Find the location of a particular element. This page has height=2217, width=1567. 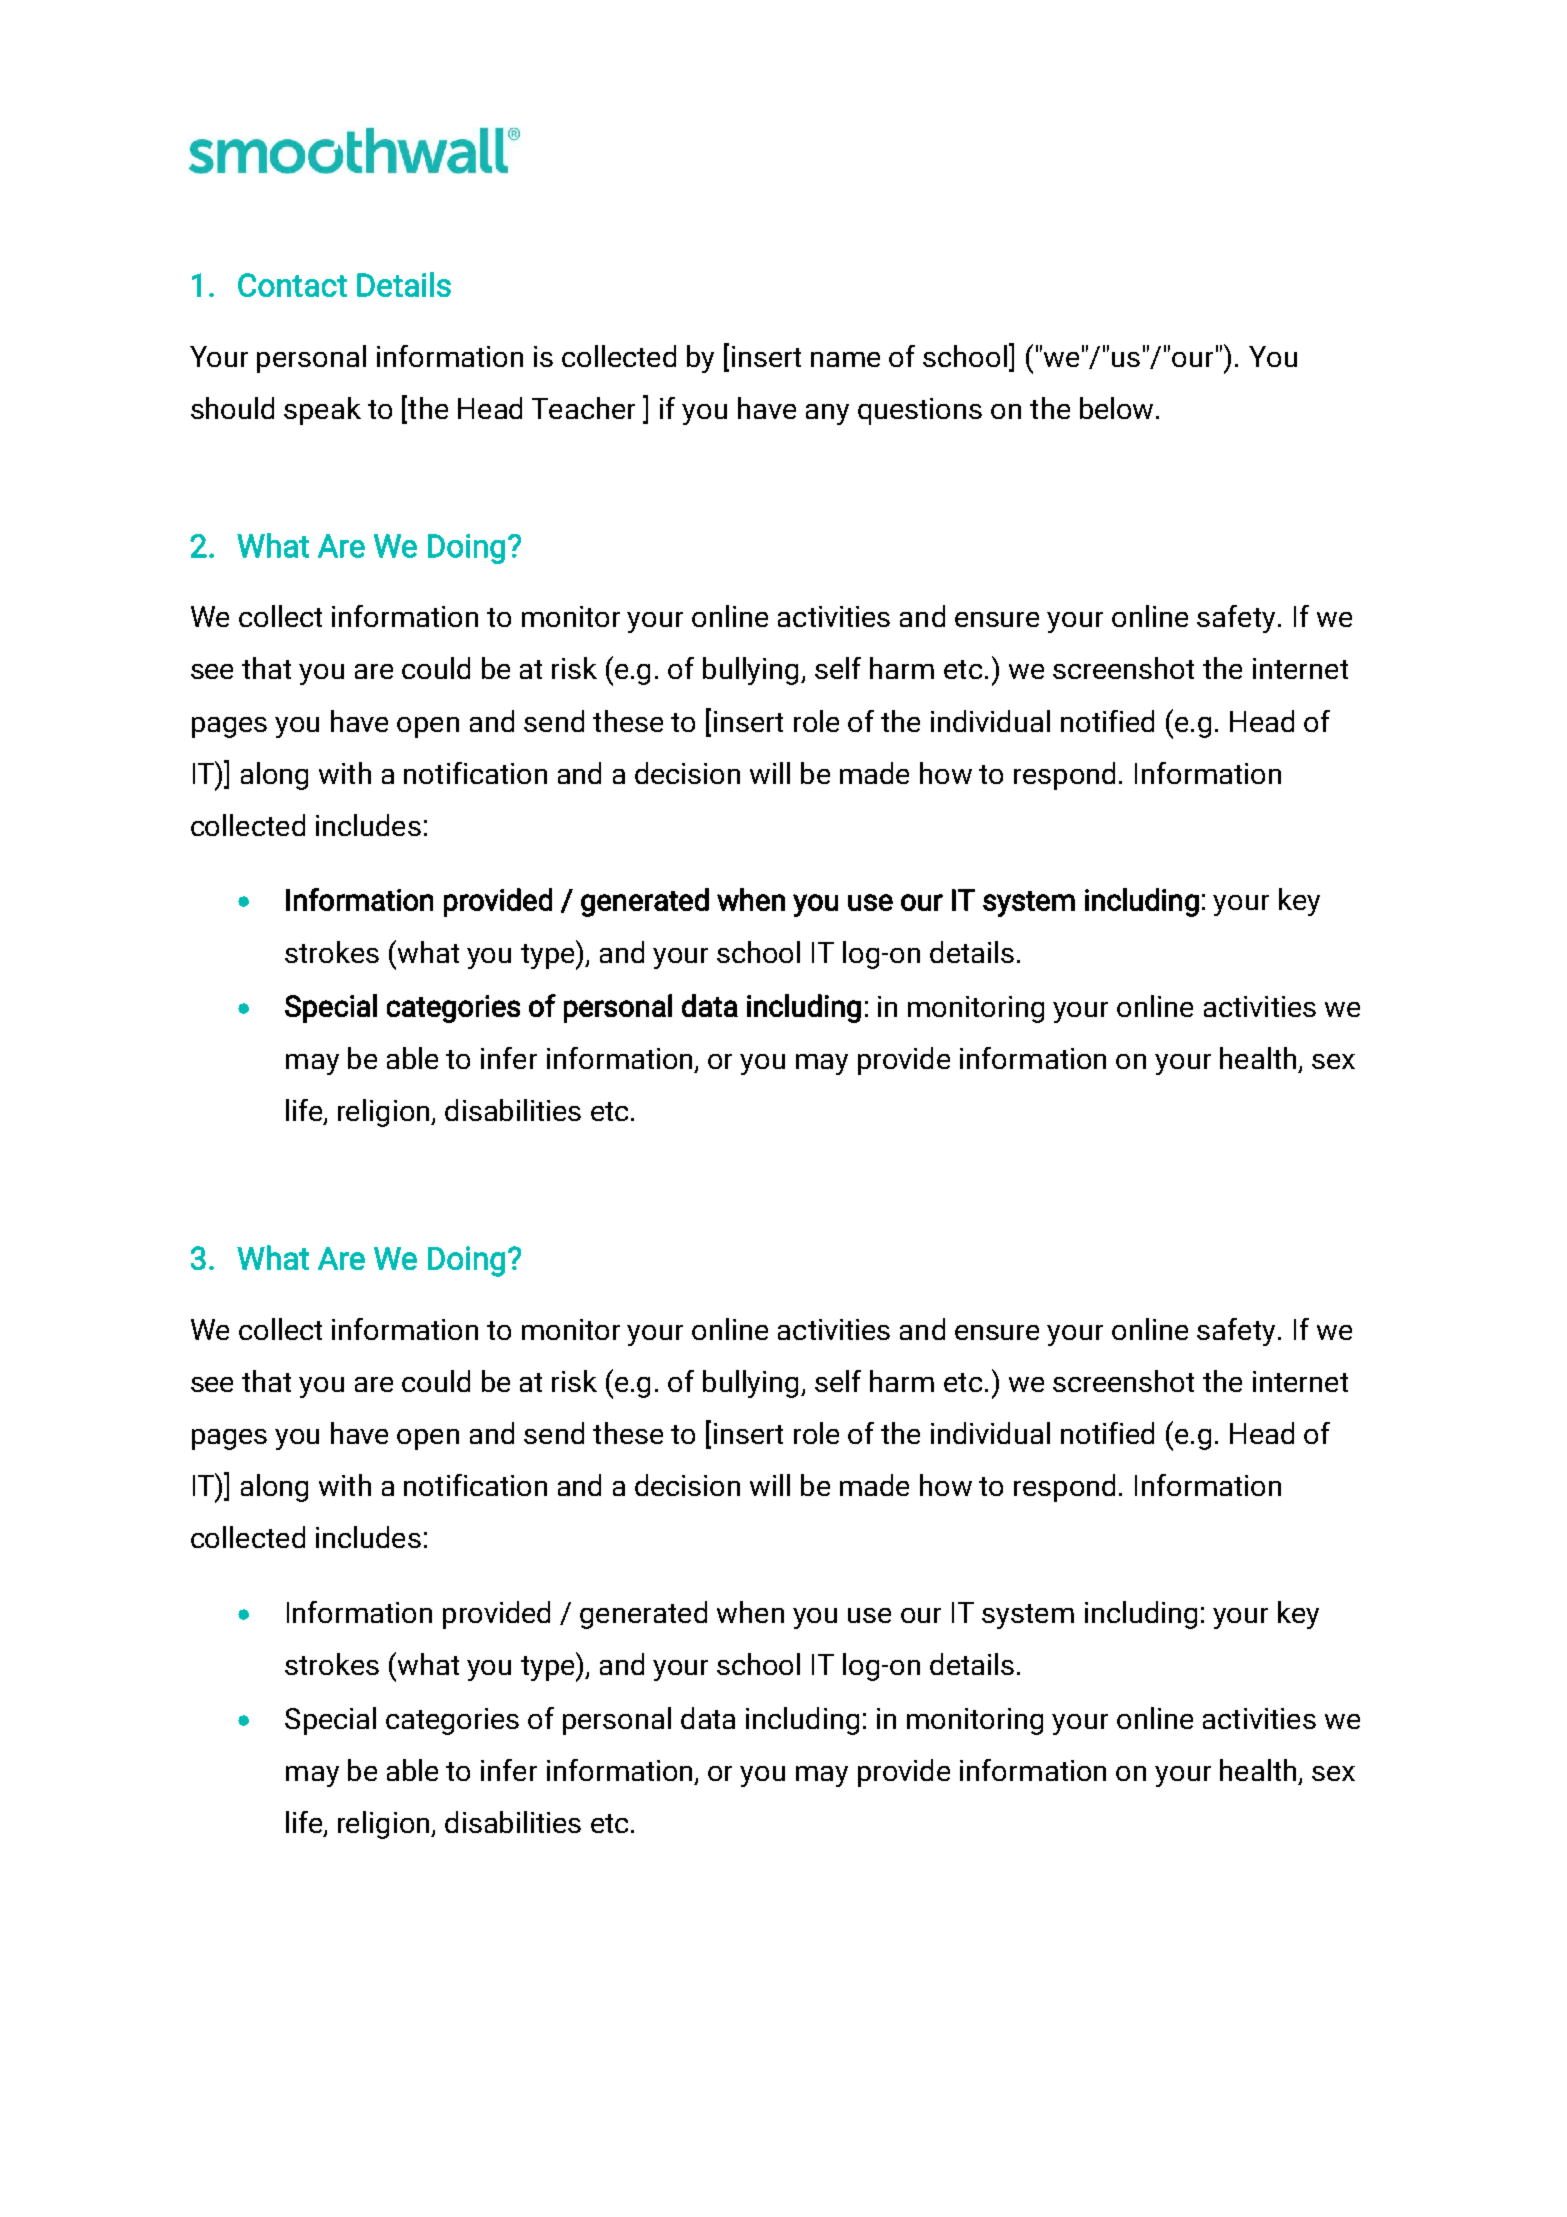

below is located at coordinates (1118, 408).
